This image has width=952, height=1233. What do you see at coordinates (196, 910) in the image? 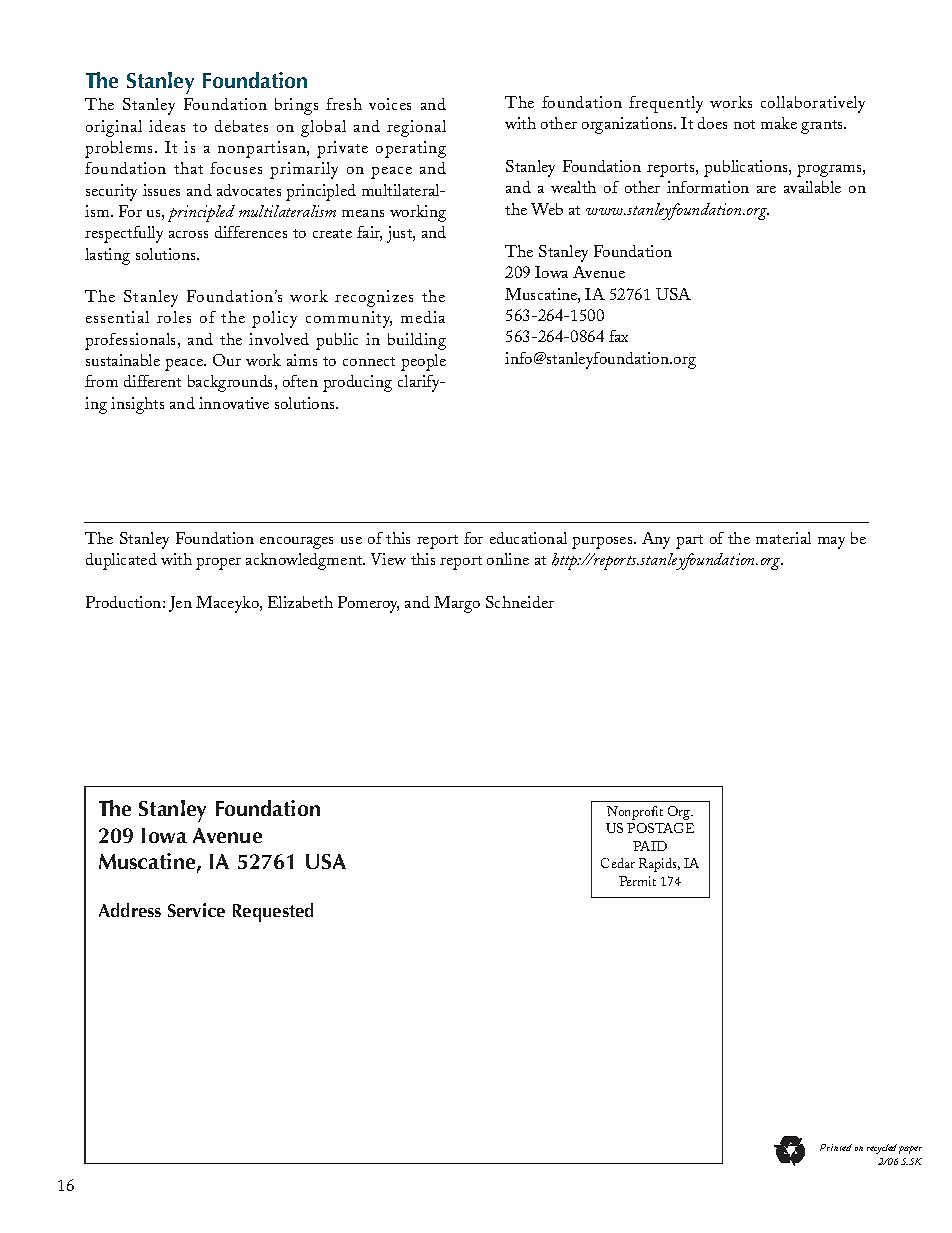
I see `Service` at bounding box center [196, 910].
